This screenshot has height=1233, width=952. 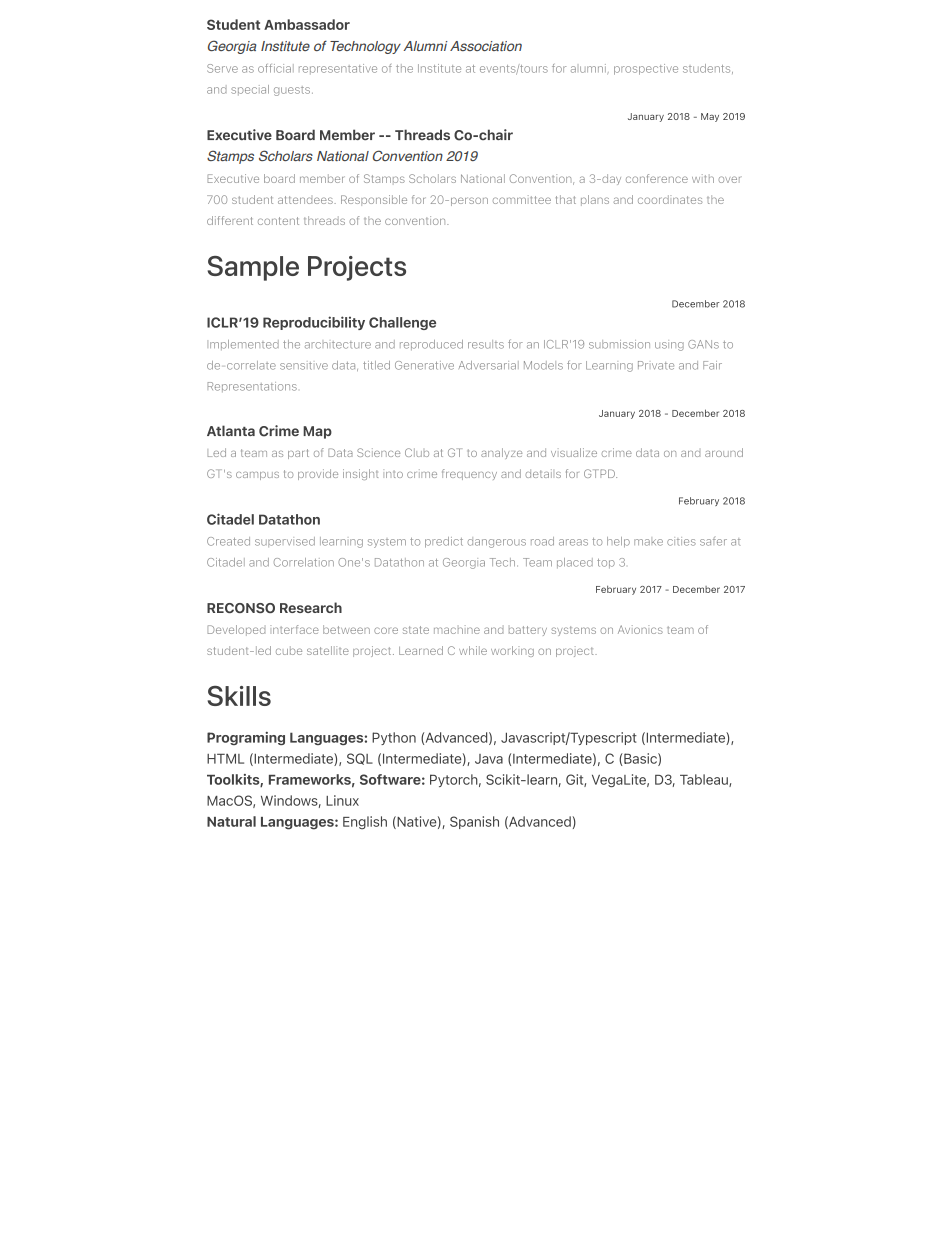 What do you see at coordinates (486, 46) in the screenshot?
I see `Association` at bounding box center [486, 46].
